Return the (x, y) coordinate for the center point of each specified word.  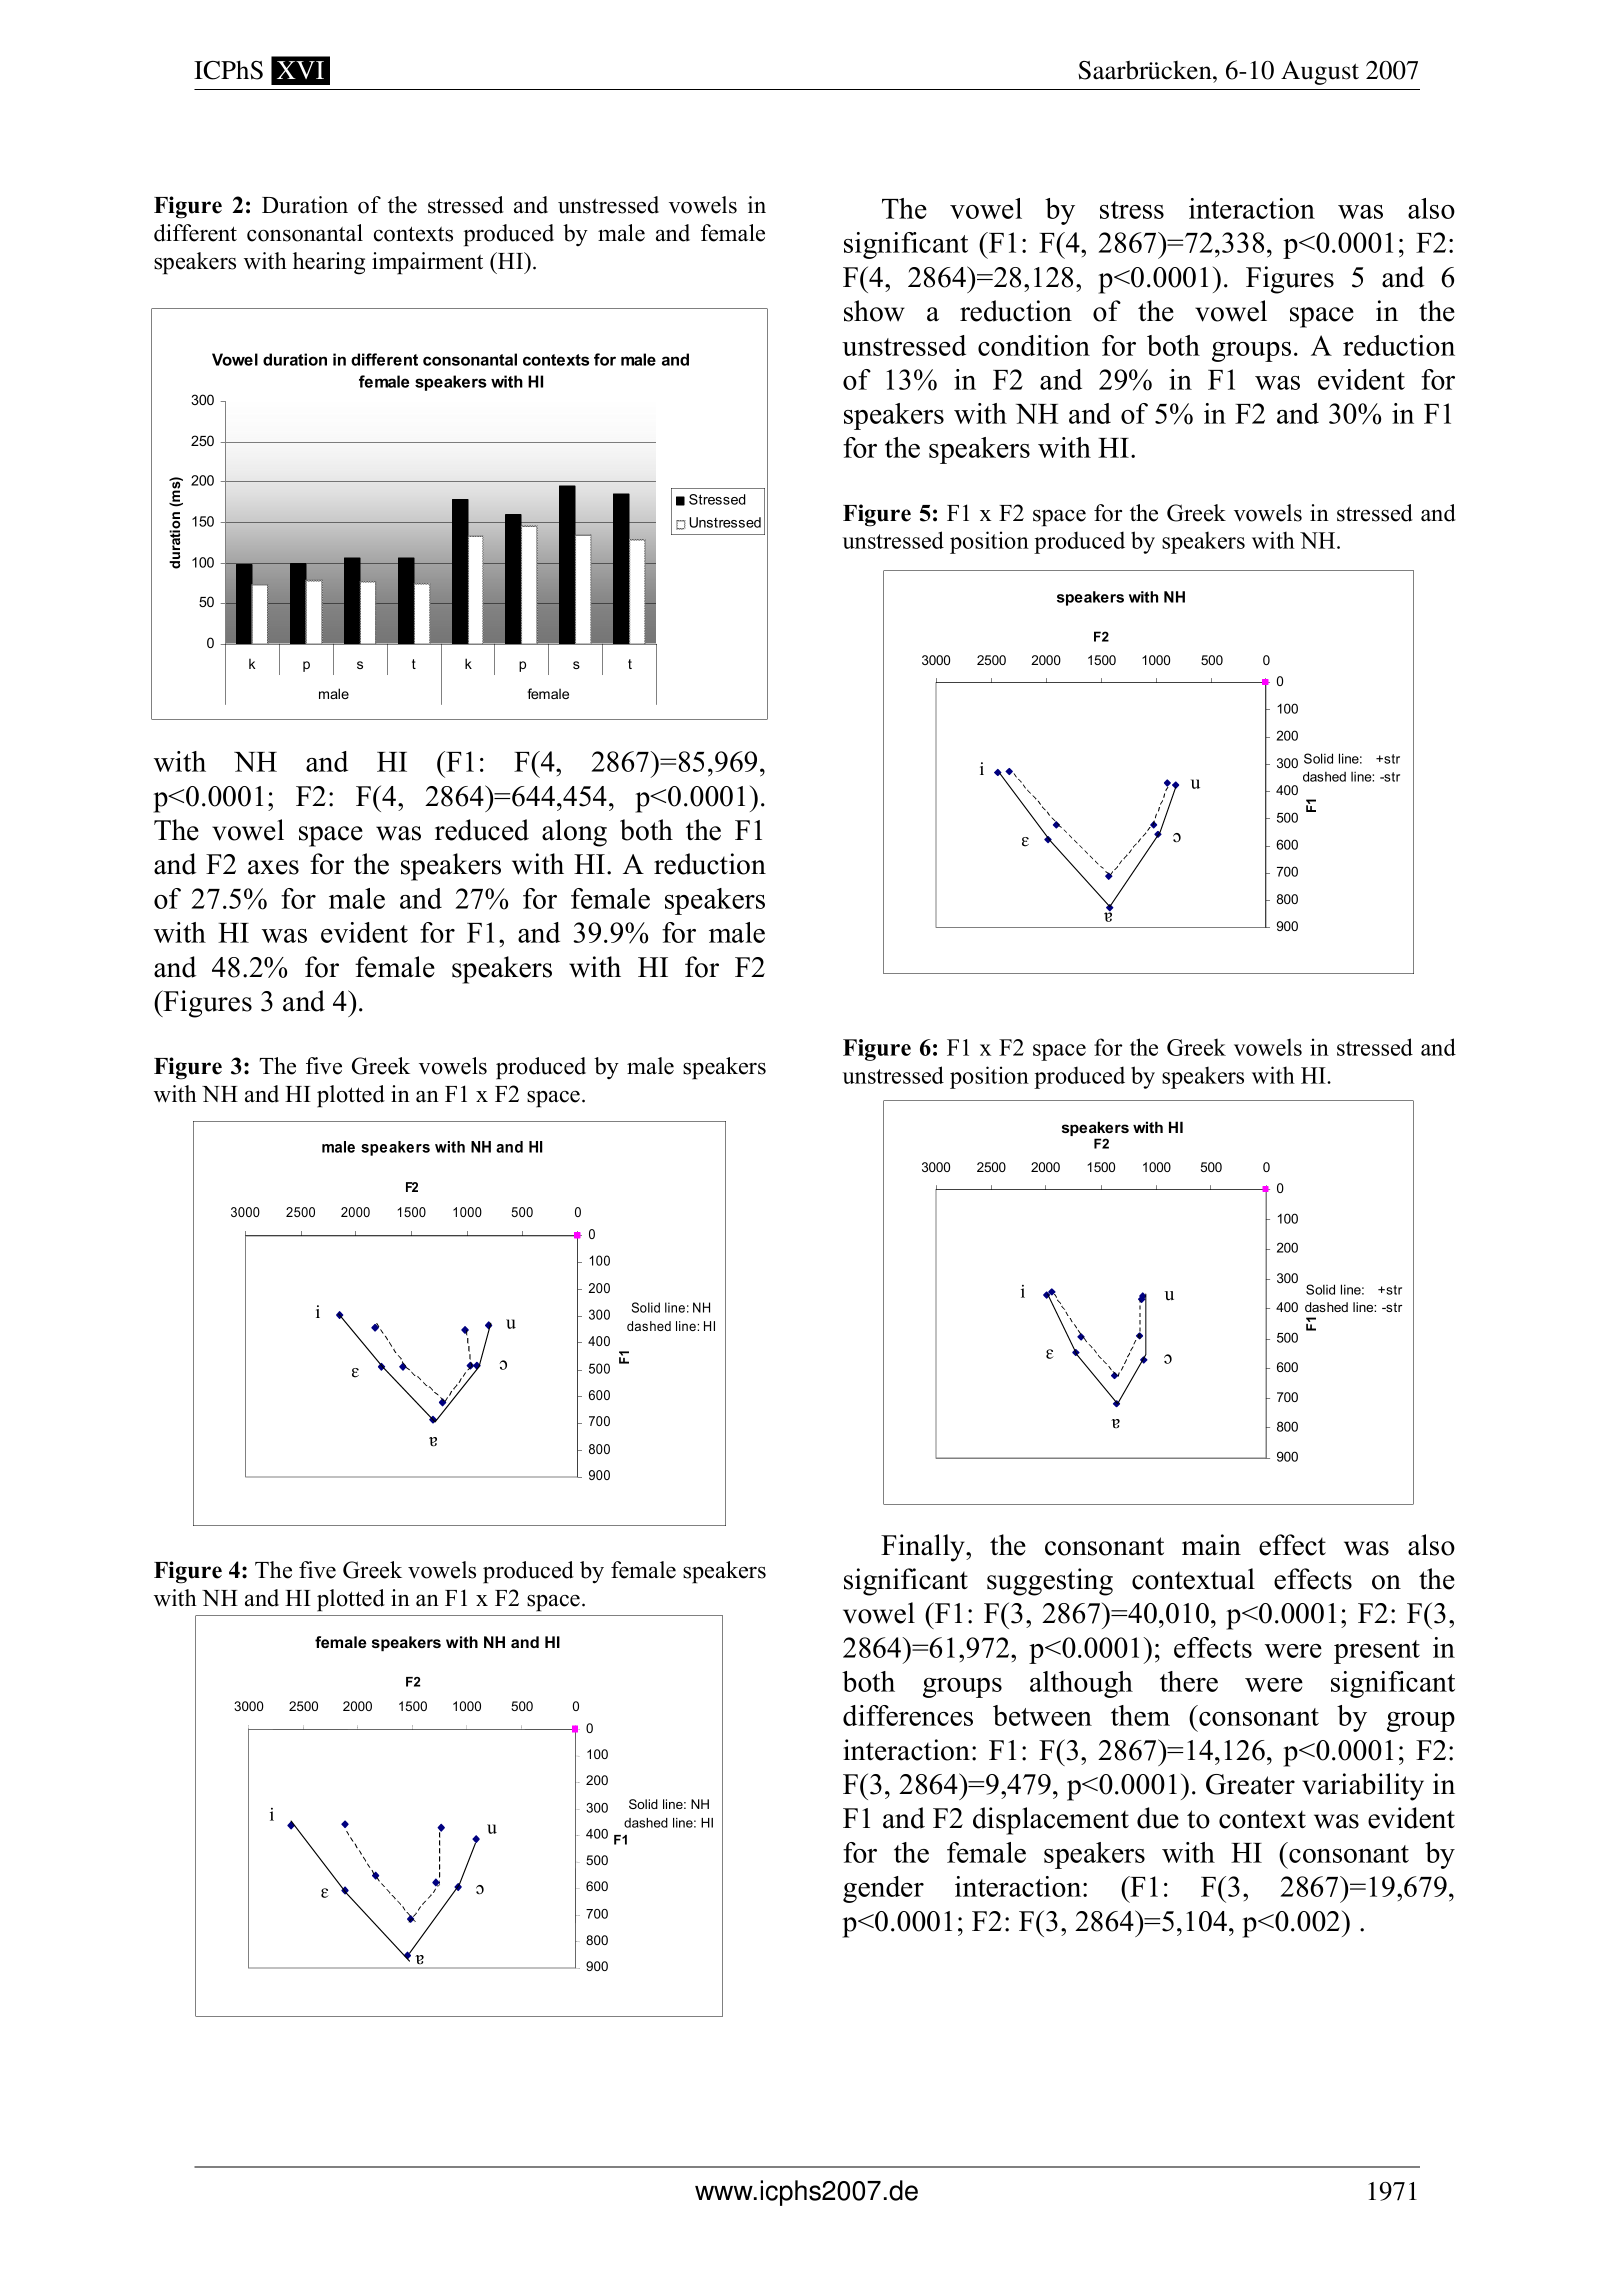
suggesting (1050, 1582)
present (1377, 1652)
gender (883, 1889)
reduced (482, 830)
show (874, 311)
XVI (300, 70)
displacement (1051, 1821)
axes (273, 867)
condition (1034, 345)
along (574, 833)
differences (908, 1715)
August (1320, 73)
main (1211, 1545)
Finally (924, 1548)
